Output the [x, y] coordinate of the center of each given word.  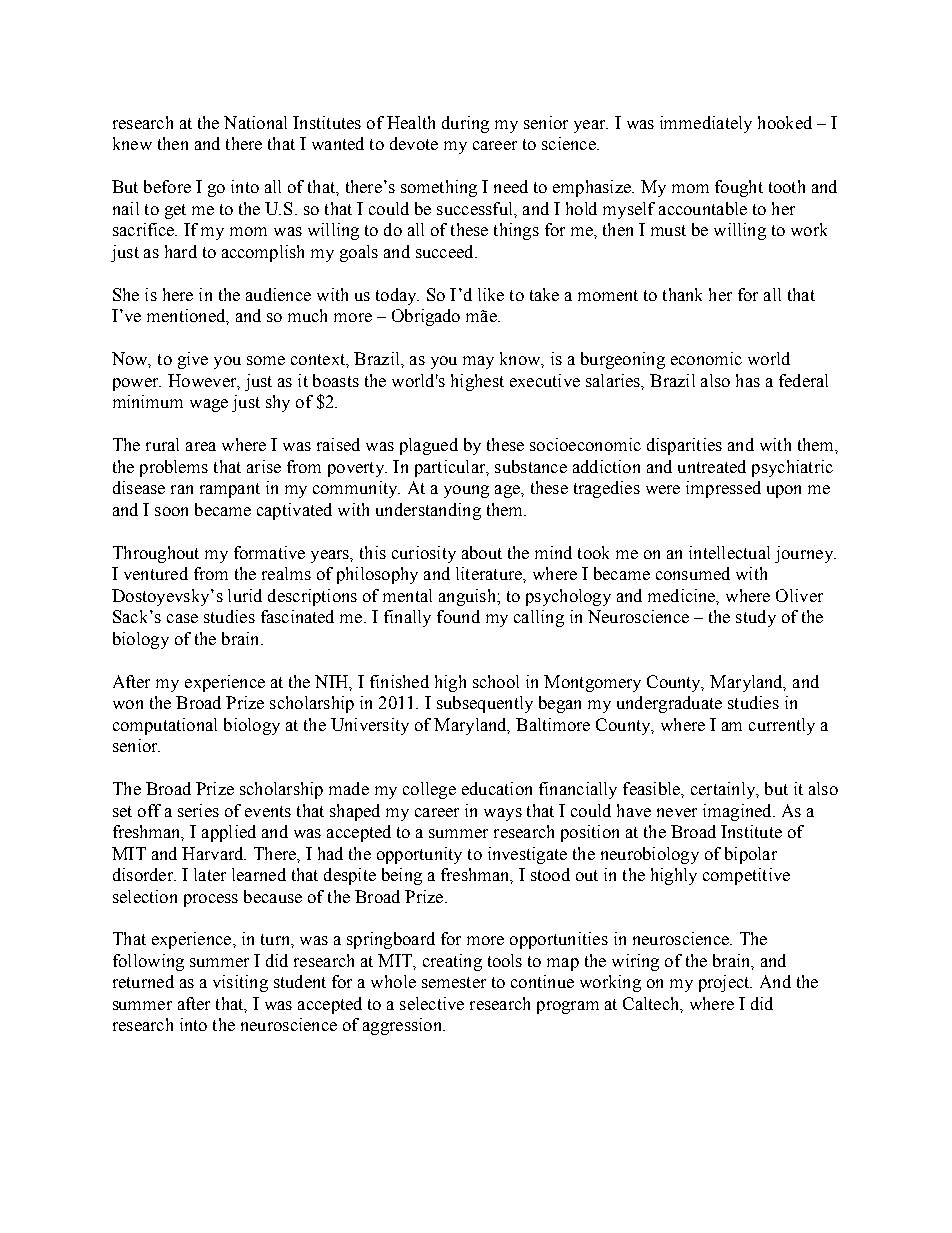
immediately [706, 124]
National [255, 122]
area [201, 446]
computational [165, 726]
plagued [429, 446]
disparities [684, 446]
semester [454, 982]
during [465, 124]
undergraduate [669, 704]
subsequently [485, 704]
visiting [240, 983]
